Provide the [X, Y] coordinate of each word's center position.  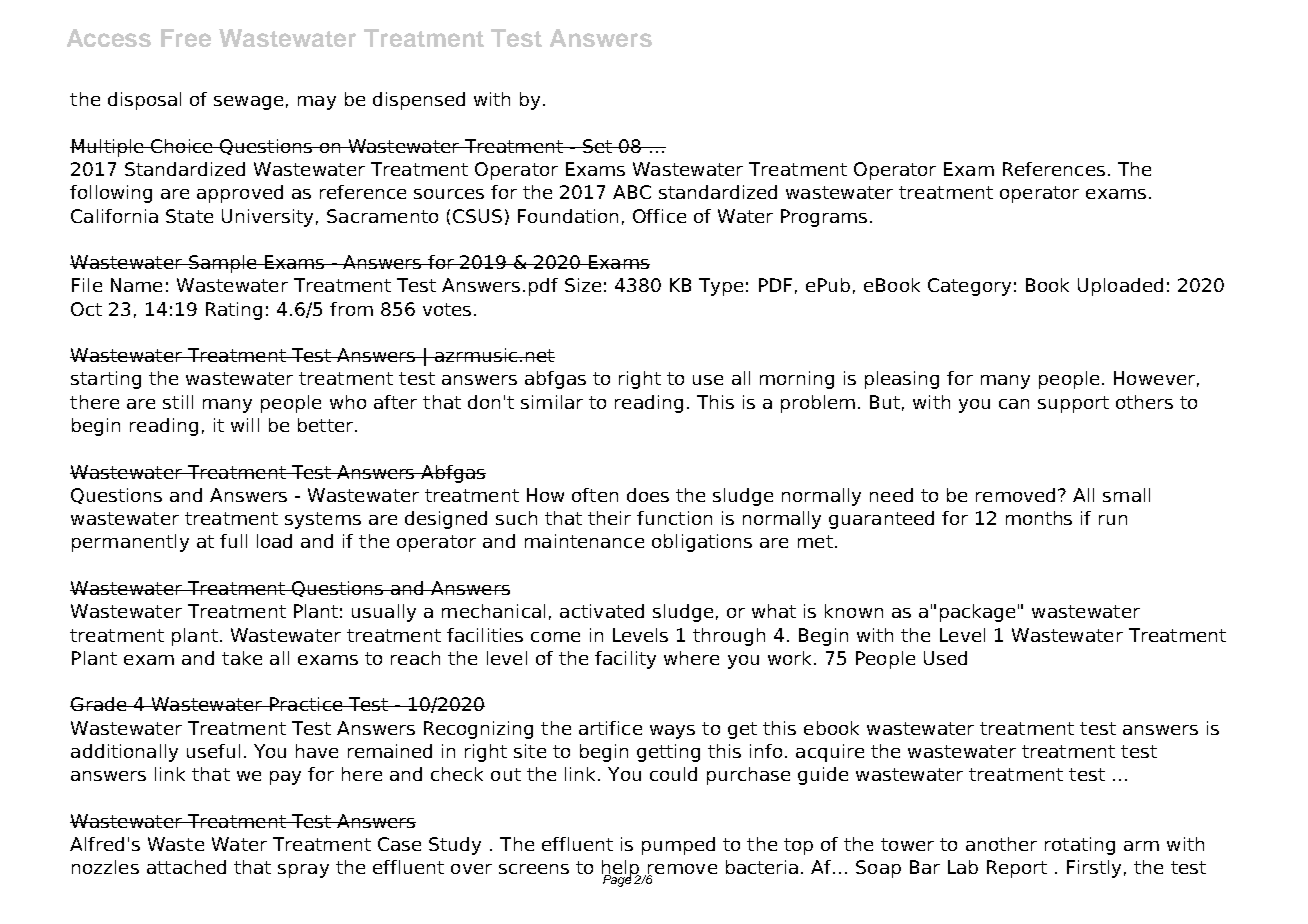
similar [552, 402]
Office [659, 216]
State [189, 216]
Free [186, 38]
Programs [824, 218]
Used [945, 658]
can [1014, 404]
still [178, 402]
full [233, 541]
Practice [306, 704]
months [1039, 518]
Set [597, 146]
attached [186, 867]
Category [969, 287]
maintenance [584, 541]
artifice [610, 728]
